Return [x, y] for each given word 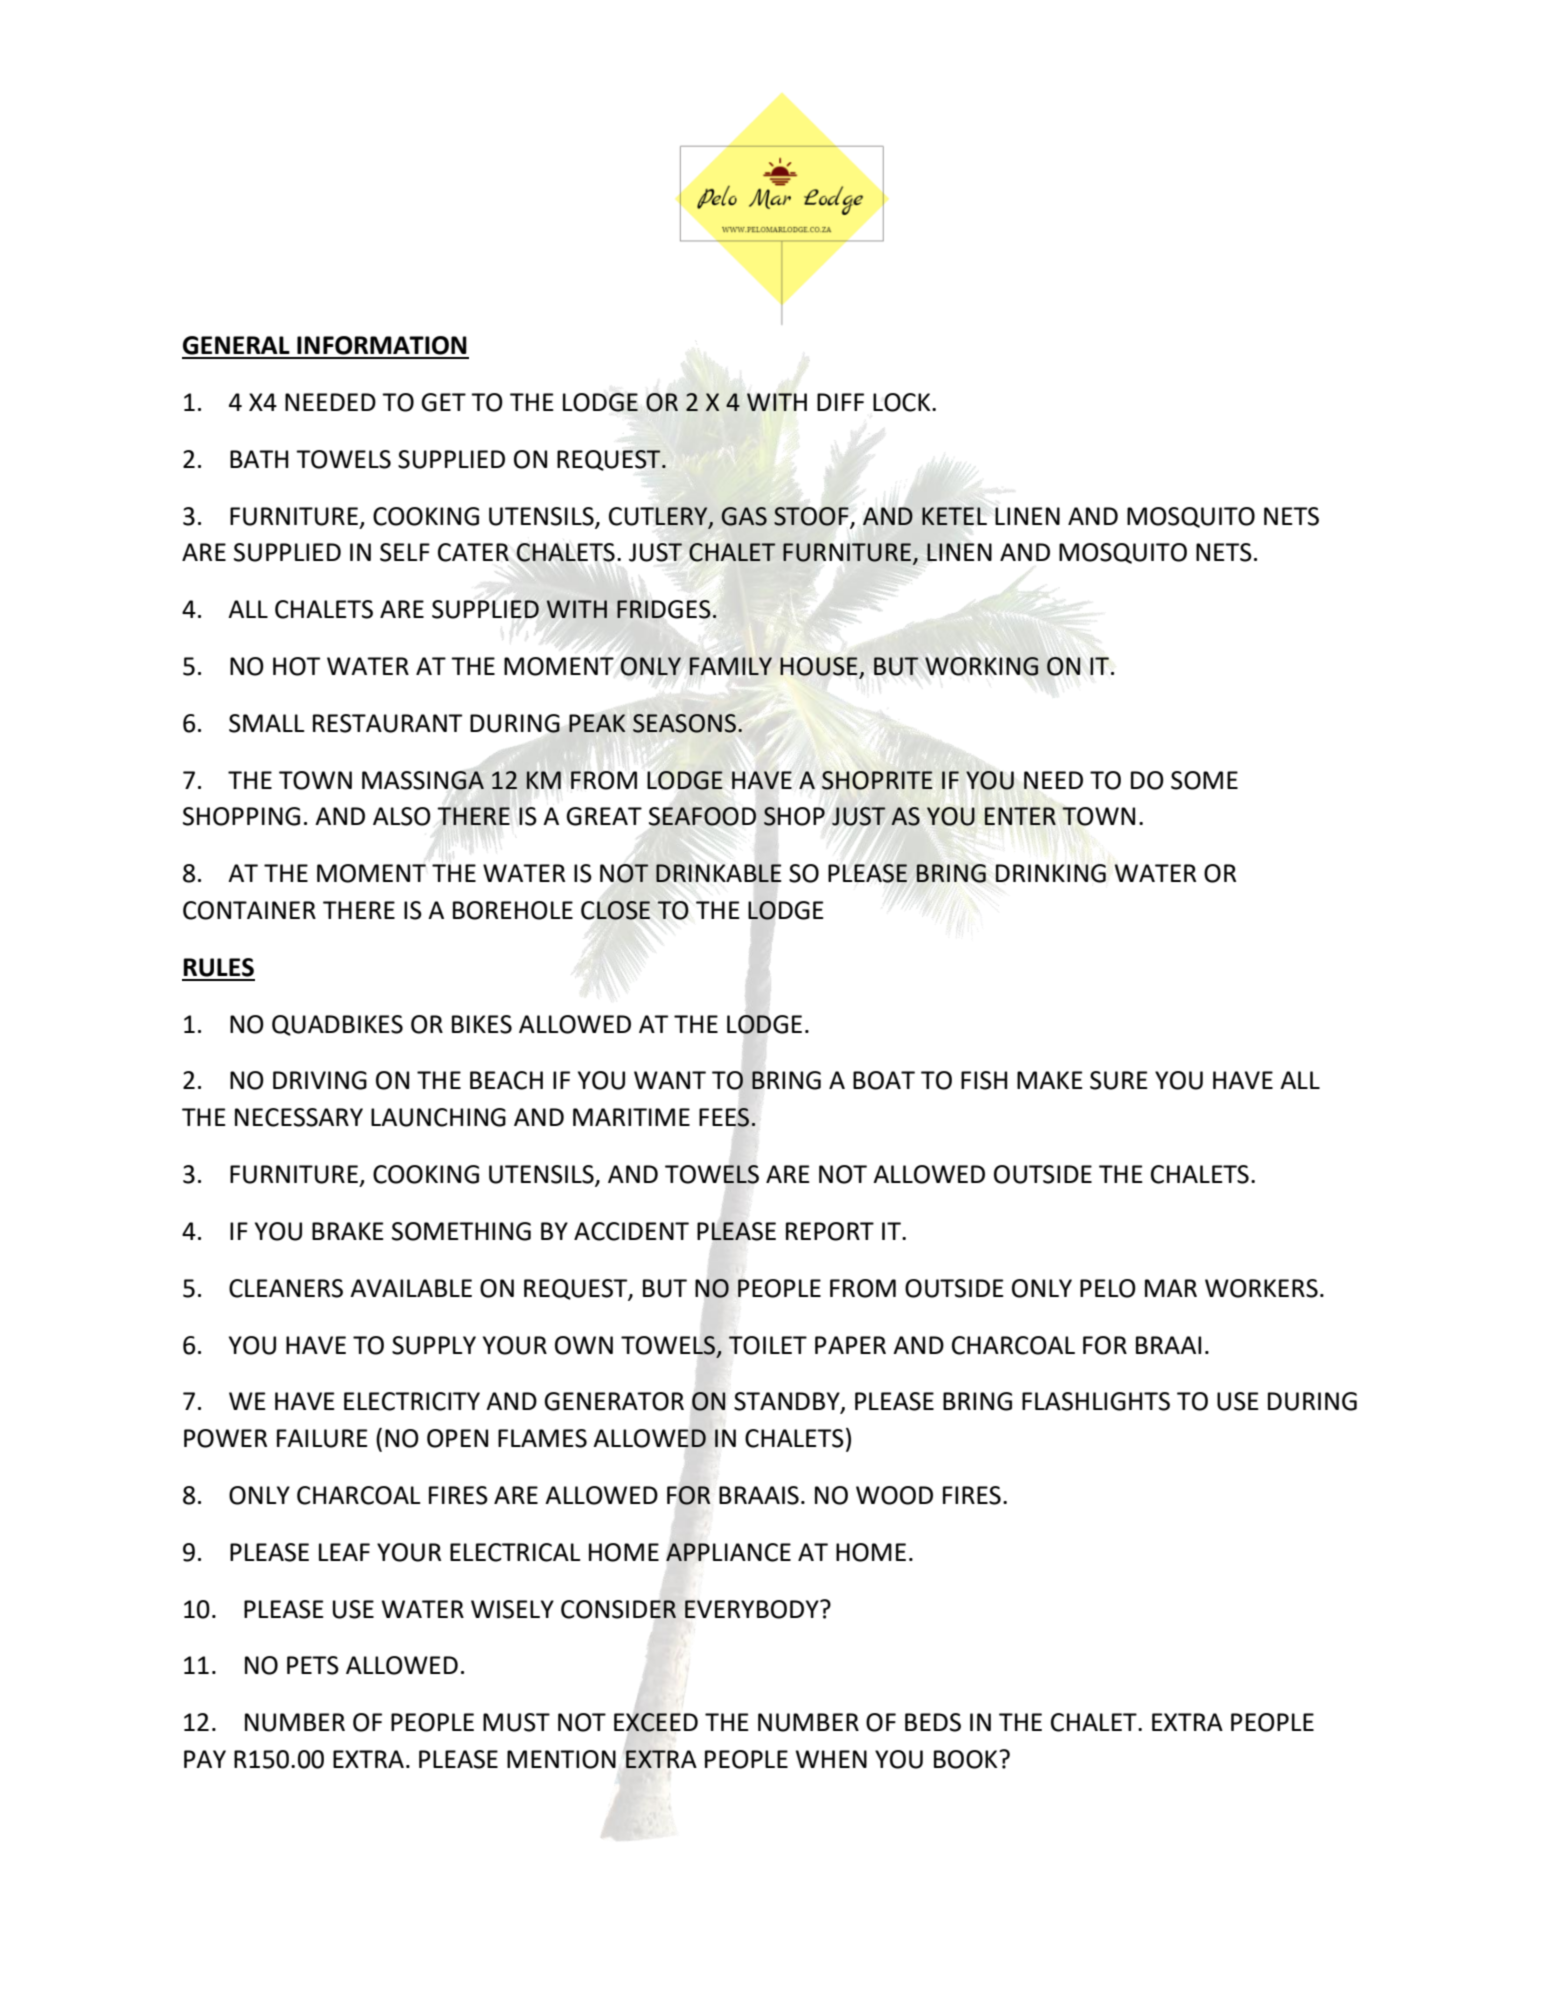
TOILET [768, 1345]
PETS [313, 1665]
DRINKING [1050, 873]
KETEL [954, 516]
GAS [744, 516]
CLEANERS [286, 1288]
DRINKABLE [718, 873]
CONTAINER [249, 910]
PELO [1108, 1288]
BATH [259, 459]
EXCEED [656, 1722]
